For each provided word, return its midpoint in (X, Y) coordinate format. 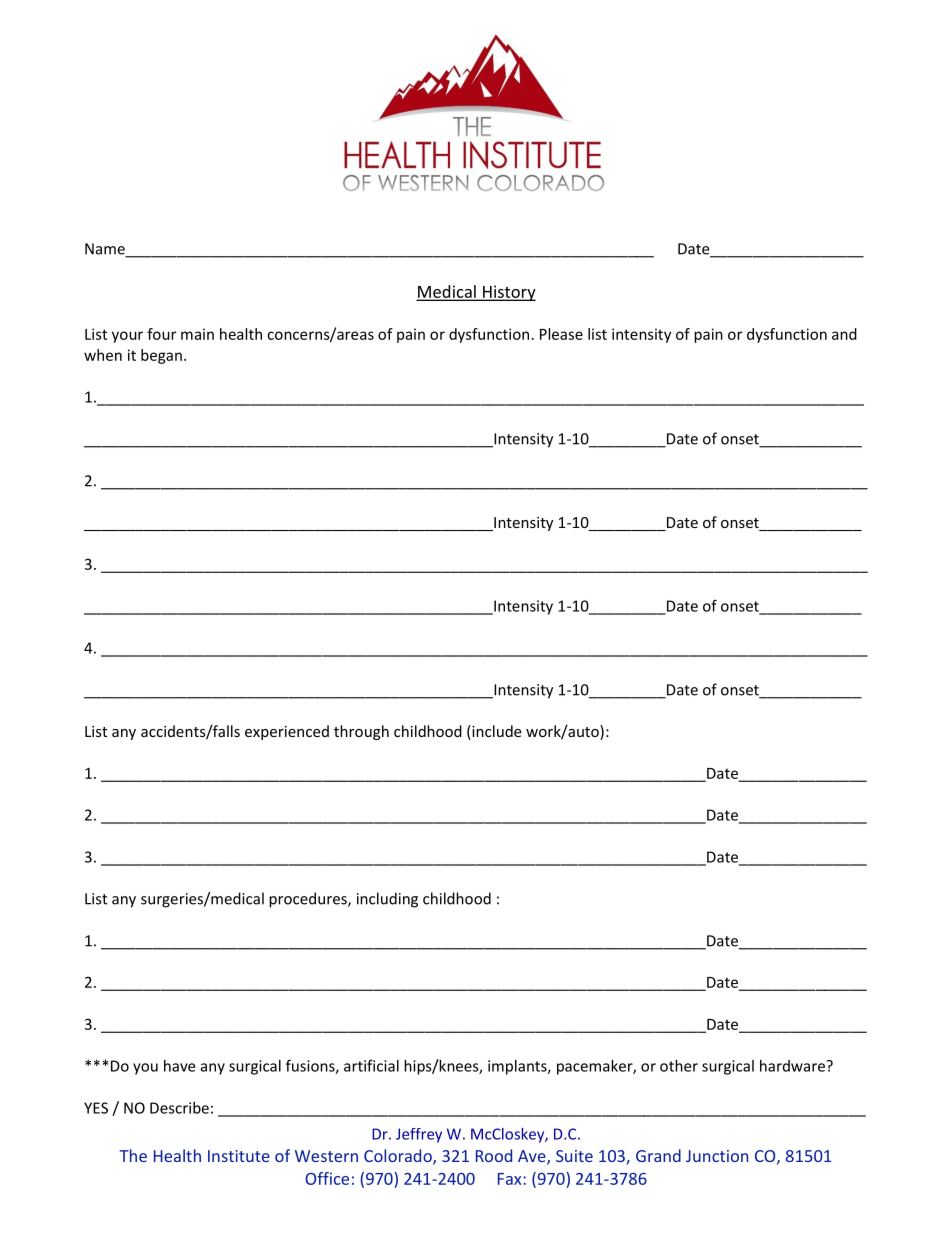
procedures (309, 900)
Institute (239, 1156)
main (197, 334)
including (387, 900)
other (679, 1066)
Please (561, 334)
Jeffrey (419, 1135)
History (508, 293)
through (361, 732)
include (495, 732)
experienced (287, 732)
